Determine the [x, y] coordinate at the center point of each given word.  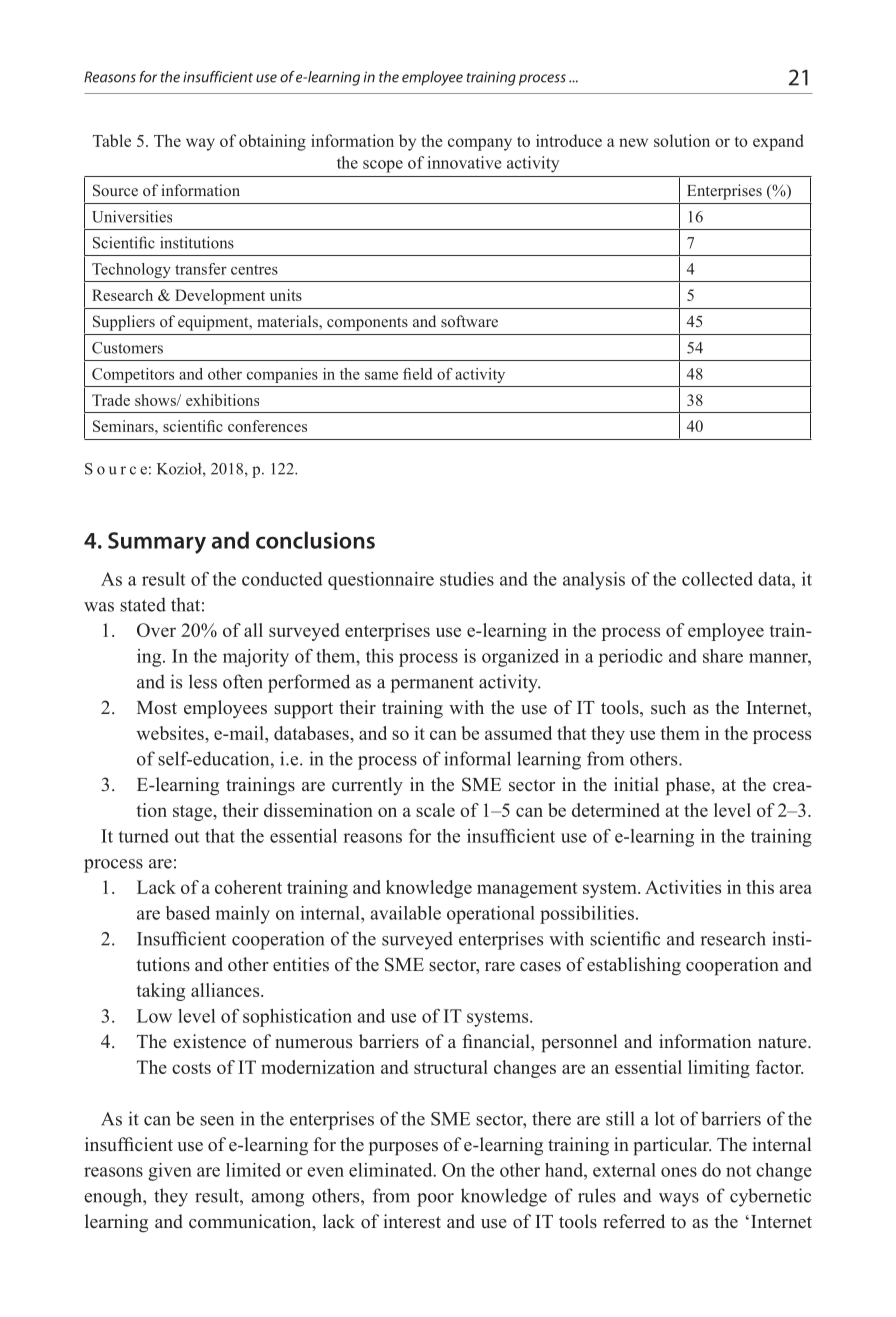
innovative [464, 162]
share [723, 656]
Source [115, 190]
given [170, 1172]
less [203, 681]
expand [778, 142]
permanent [432, 685]
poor [435, 1200]
